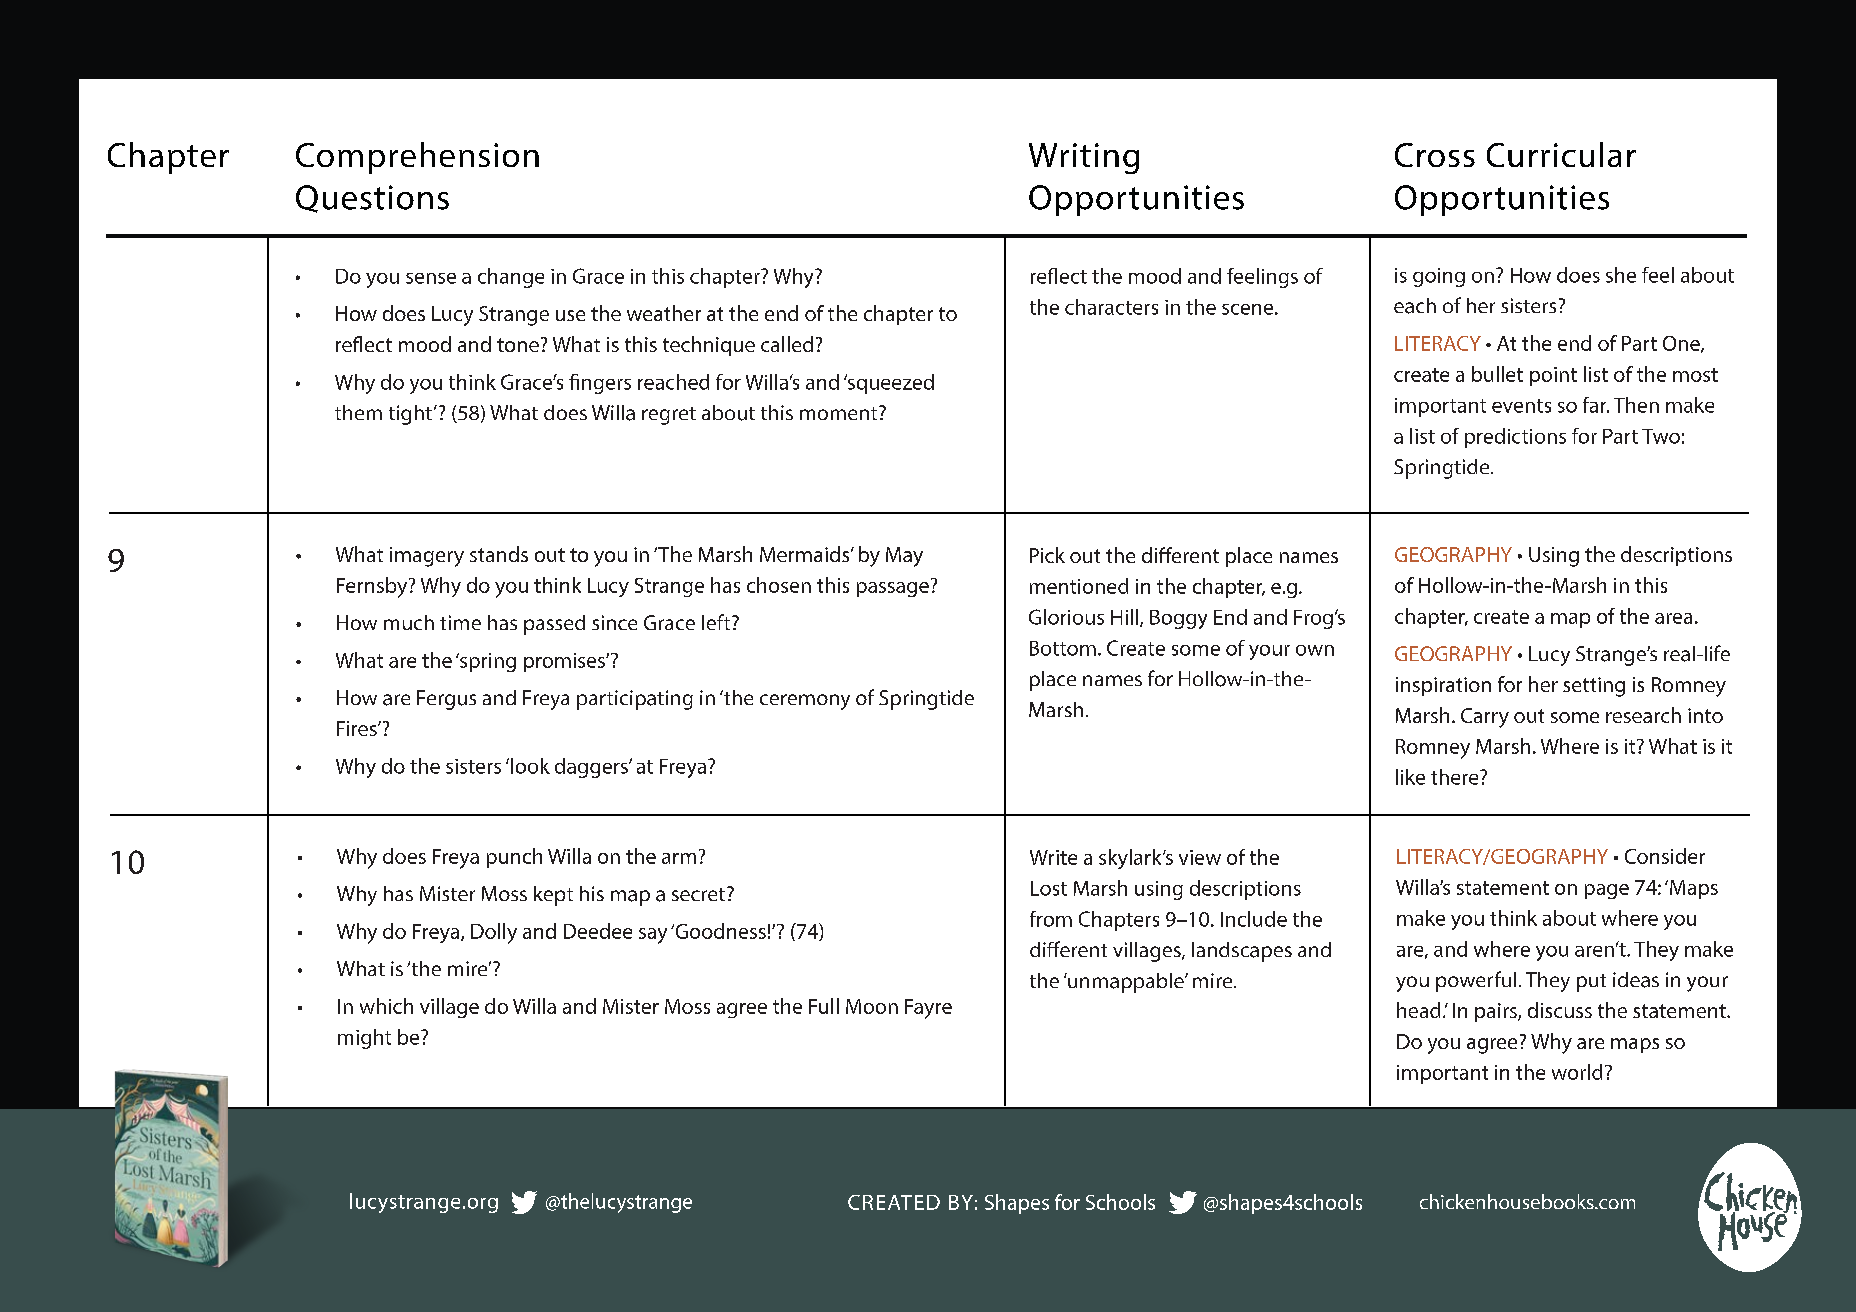 Image resolution: width=1856 pixels, height=1312 pixels. What do you see at coordinates (1111, 307) in the page?
I see `characters` at bounding box center [1111, 307].
